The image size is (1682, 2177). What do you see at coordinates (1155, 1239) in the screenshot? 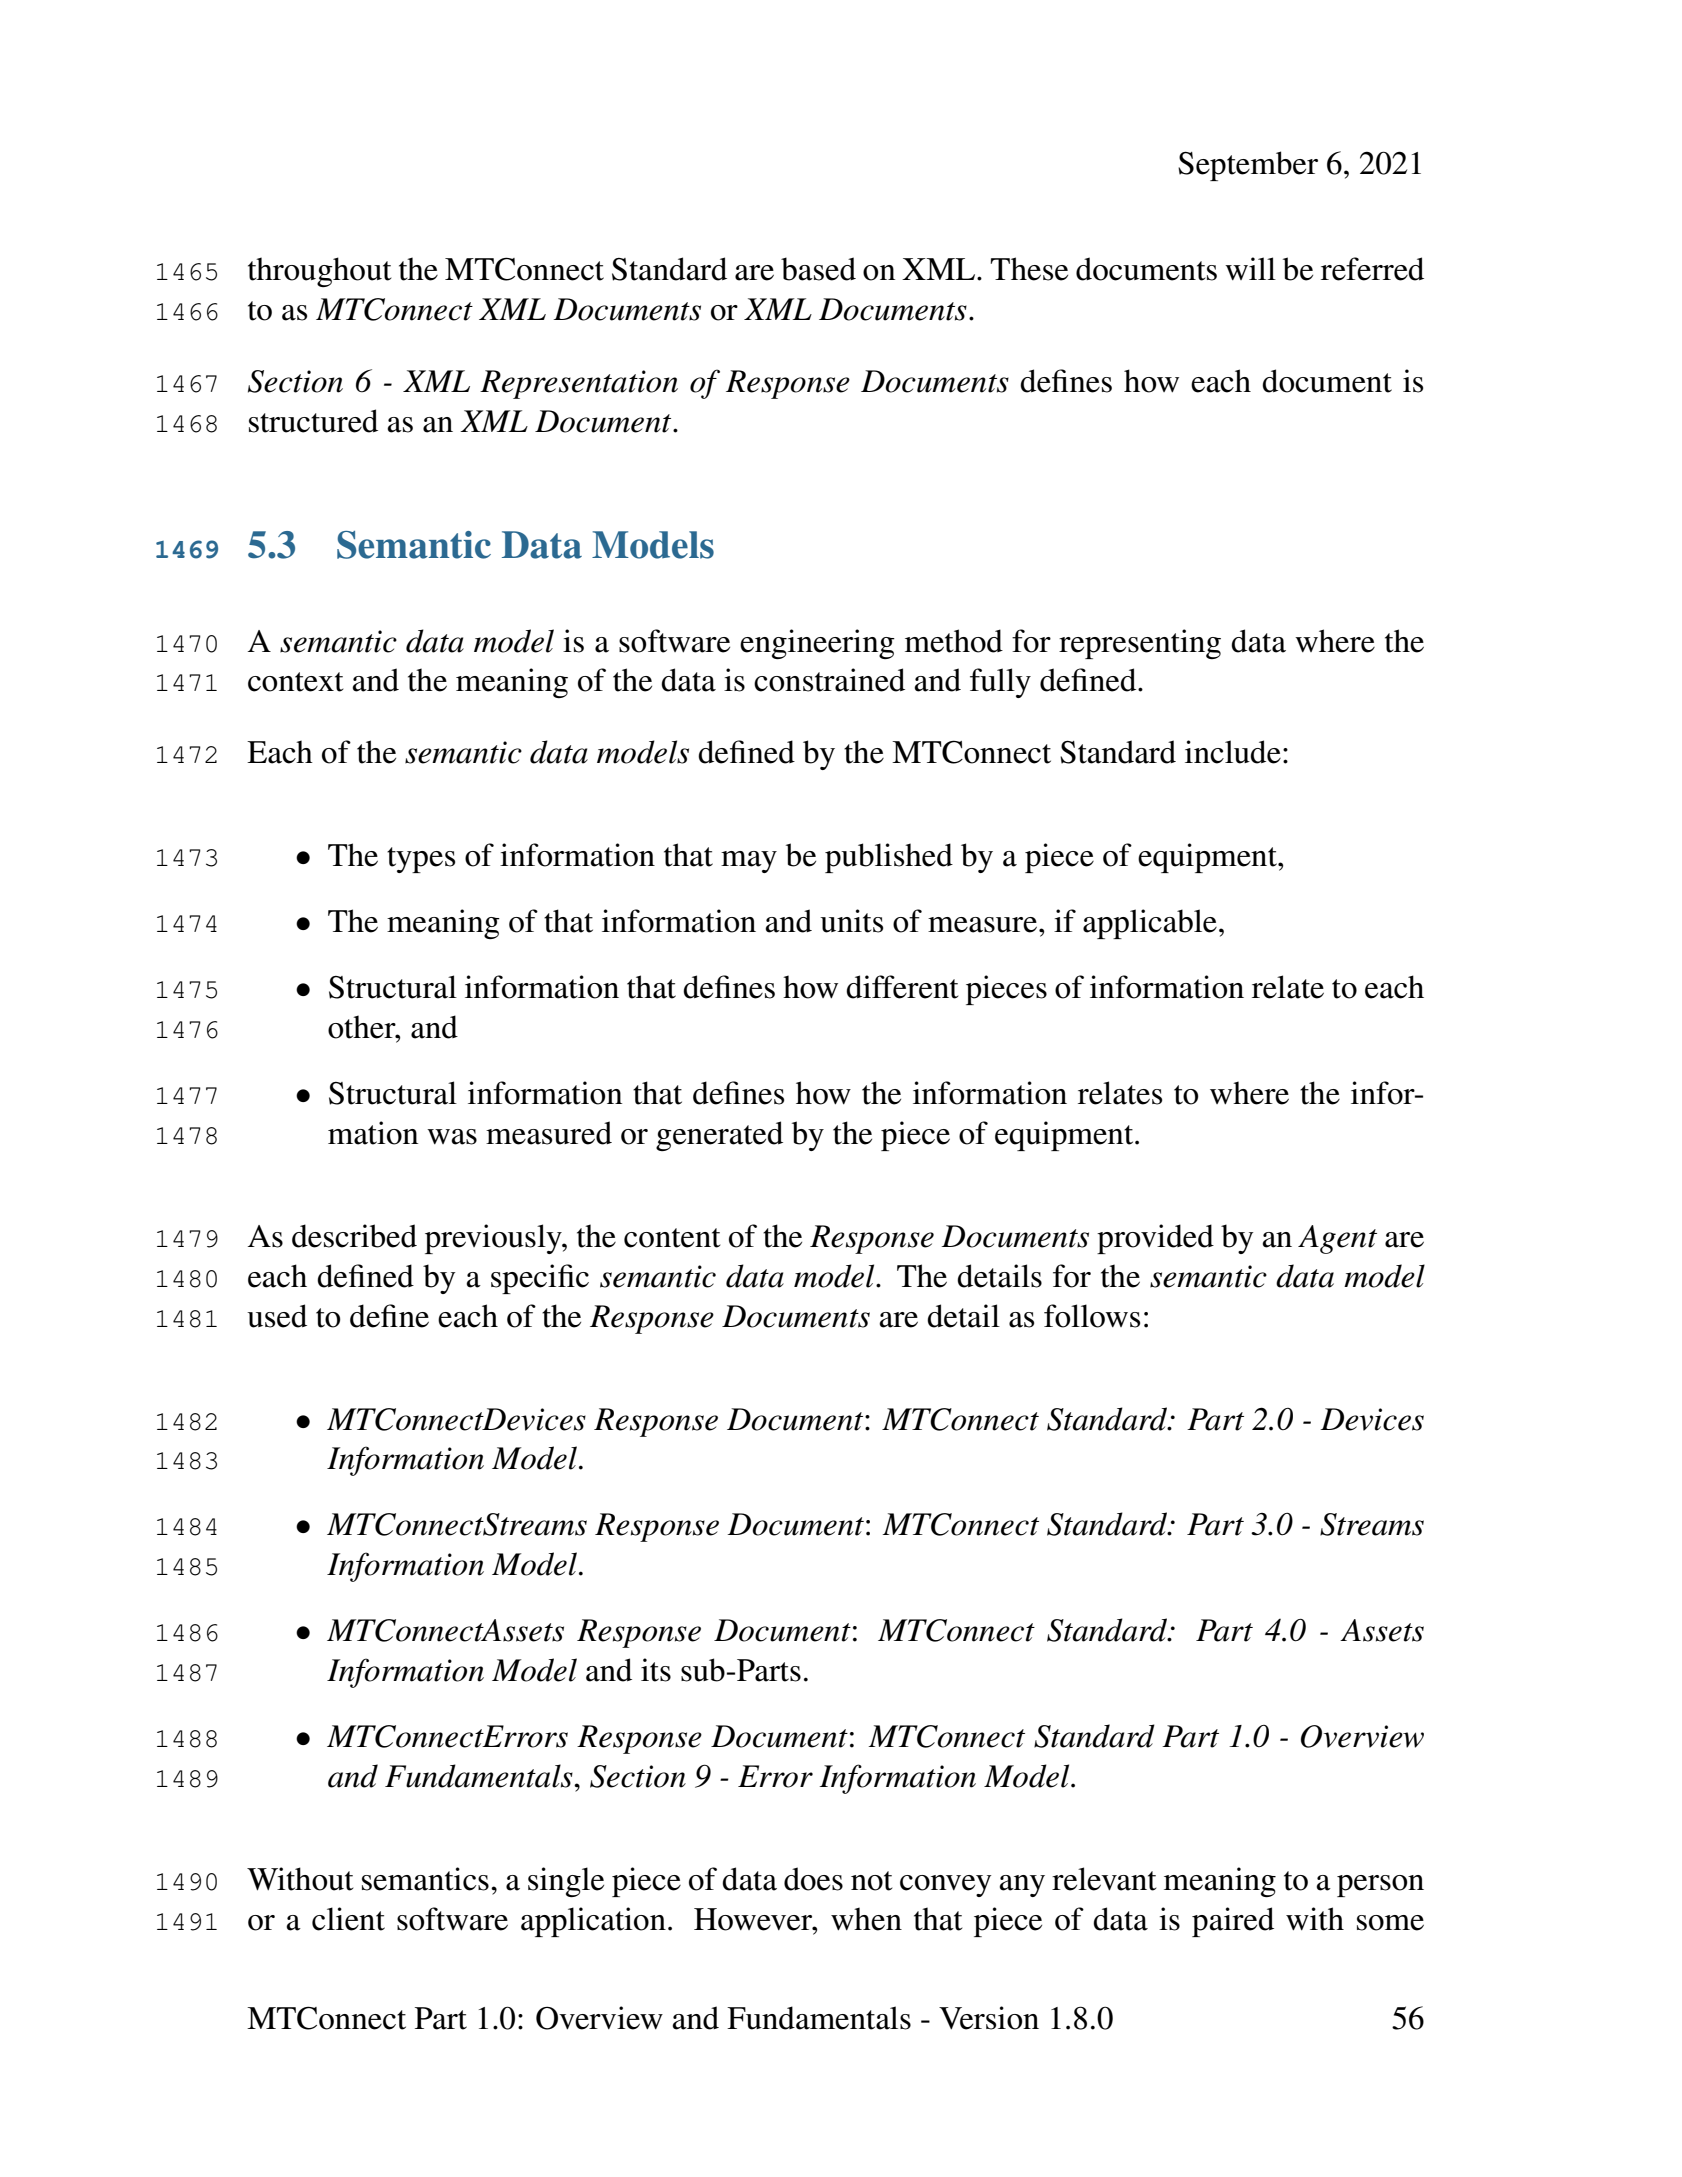
I see `provided` at bounding box center [1155, 1239].
